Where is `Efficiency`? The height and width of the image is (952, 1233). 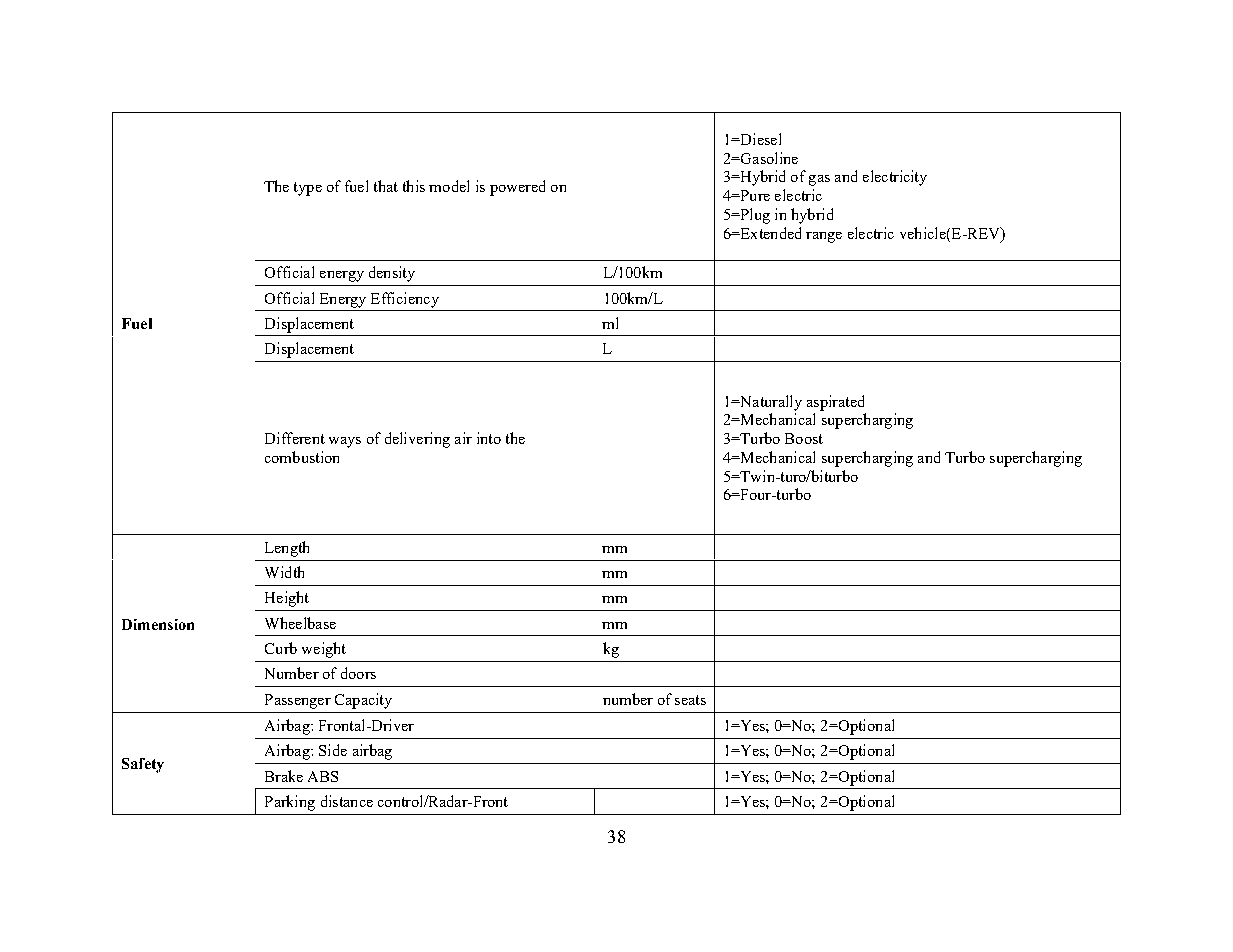
Efficiency is located at coordinates (405, 300).
